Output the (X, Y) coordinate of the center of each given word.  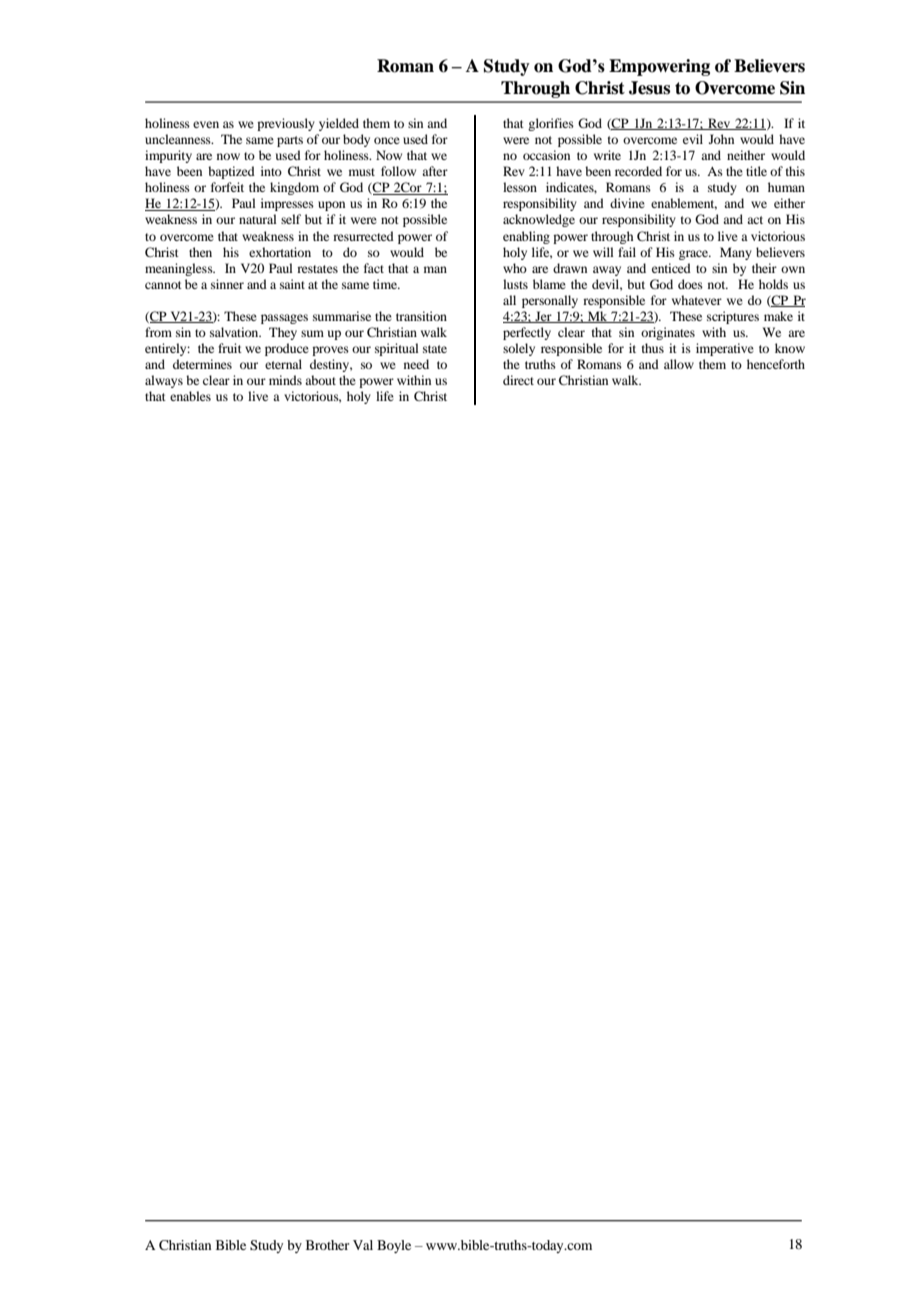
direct (518, 380)
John (721, 139)
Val (363, 1245)
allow (679, 364)
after (435, 171)
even (206, 124)
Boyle (394, 1246)
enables (190, 396)
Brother (327, 1245)
